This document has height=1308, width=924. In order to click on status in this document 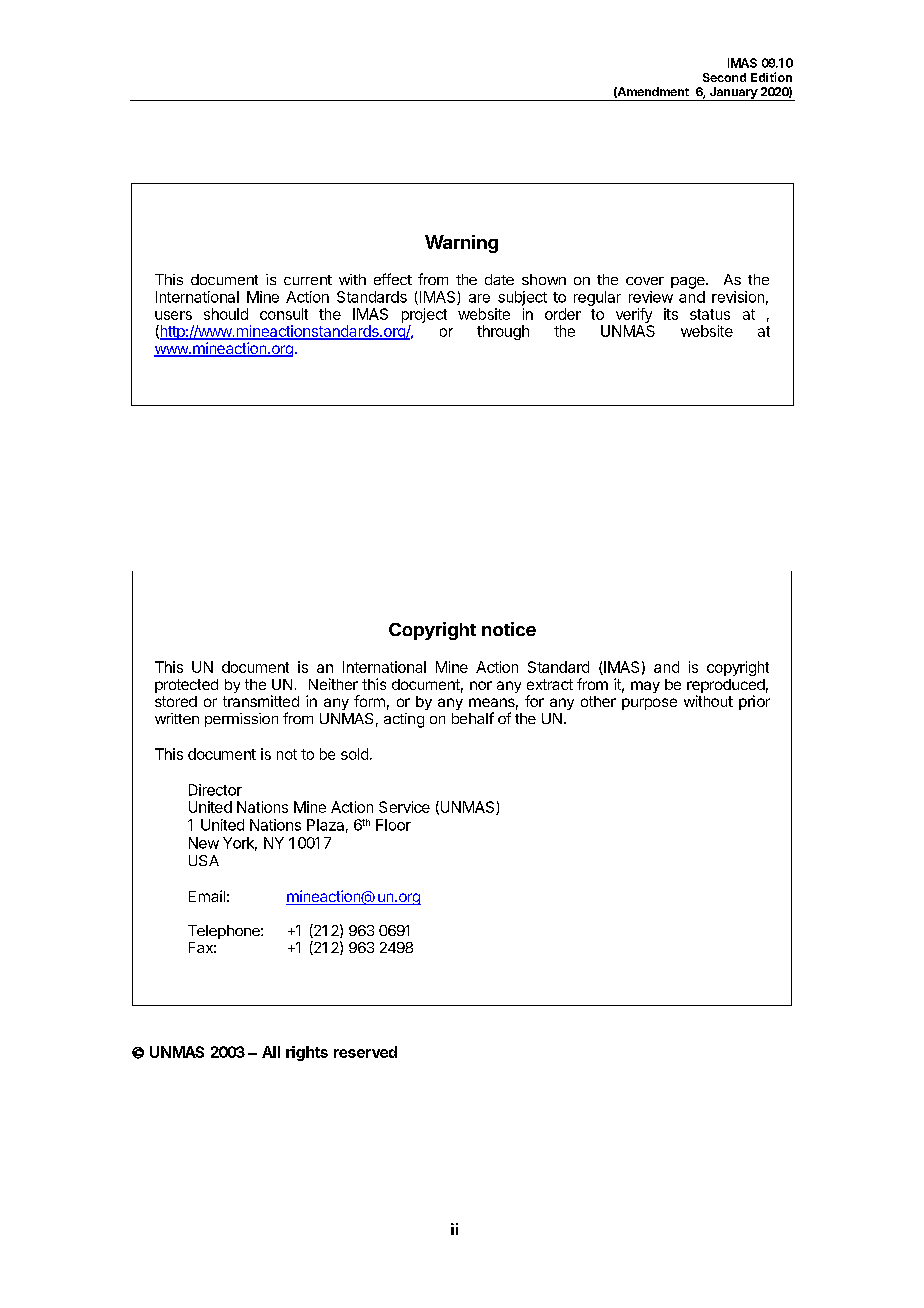, I will do `click(710, 314)`.
